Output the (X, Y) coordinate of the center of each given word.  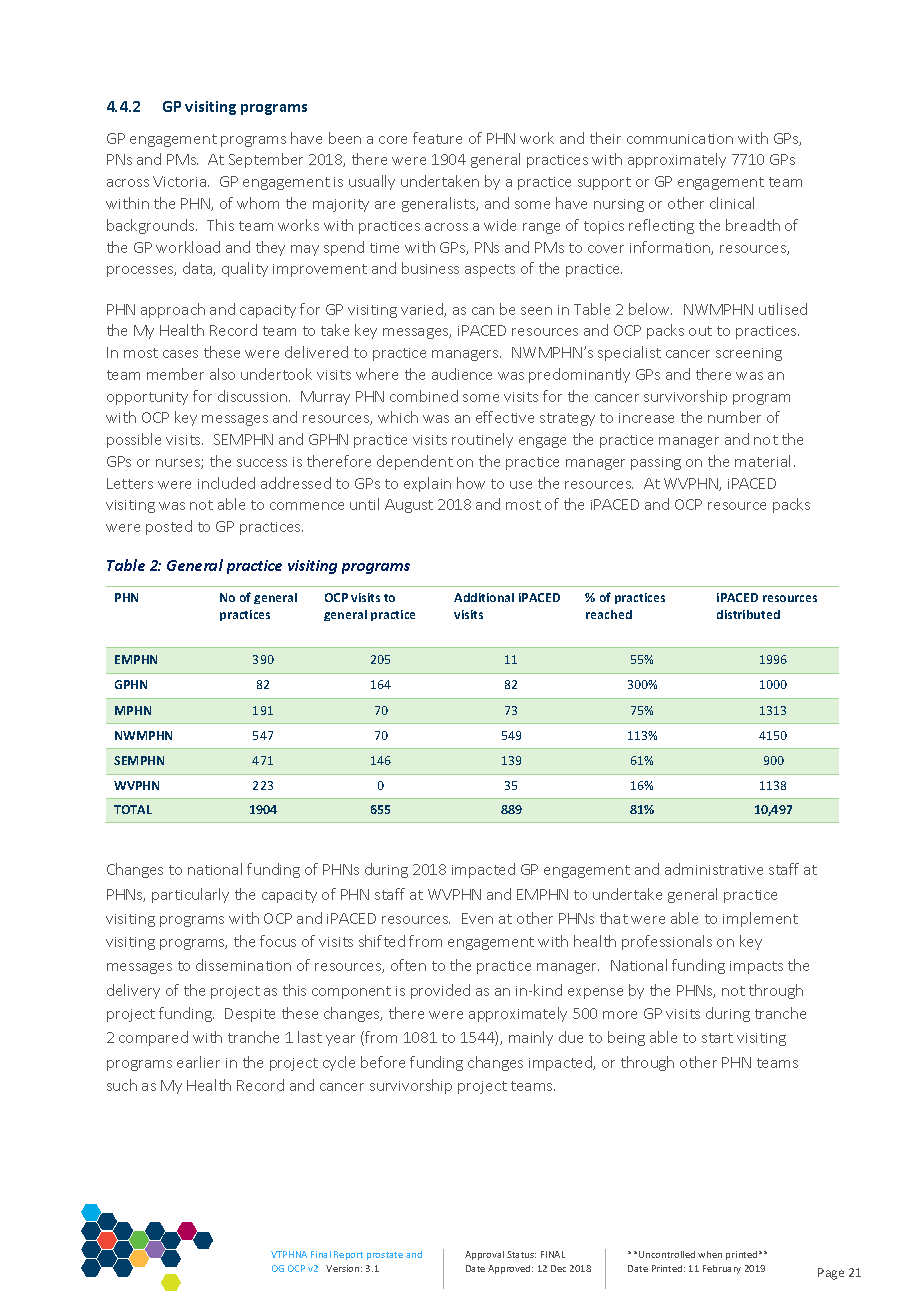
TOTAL (133, 809)
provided (440, 991)
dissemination (243, 965)
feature (437, 138)
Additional (484, 597)
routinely (482, 440)
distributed (748, 614)
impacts (756, 967)
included (226, 483)
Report (348, 1255)
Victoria (181, 181)
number (734, 417)
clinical (732, 203)
